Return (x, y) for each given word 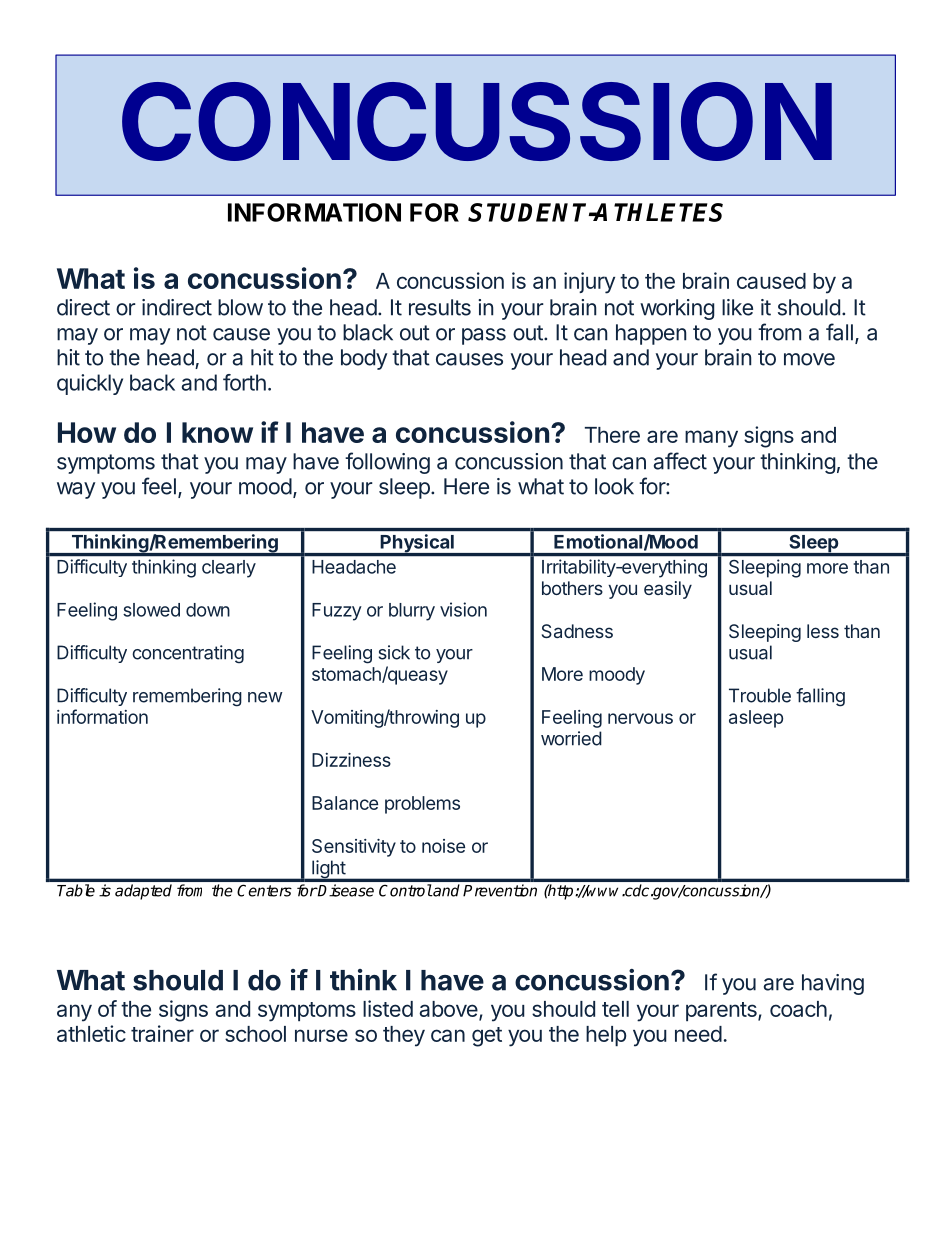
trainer (162, 1033)
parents (722, 1011)
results (440, 307)
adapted (143, 892)
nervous (640, 718)
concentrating (188, 654)
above (449, 1010)
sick (394, 652)
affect (680, 461)
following (387, 463)
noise (443, 846)
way (76, 490)
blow (240, 307)
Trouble (760, 695)
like (737, 307)
